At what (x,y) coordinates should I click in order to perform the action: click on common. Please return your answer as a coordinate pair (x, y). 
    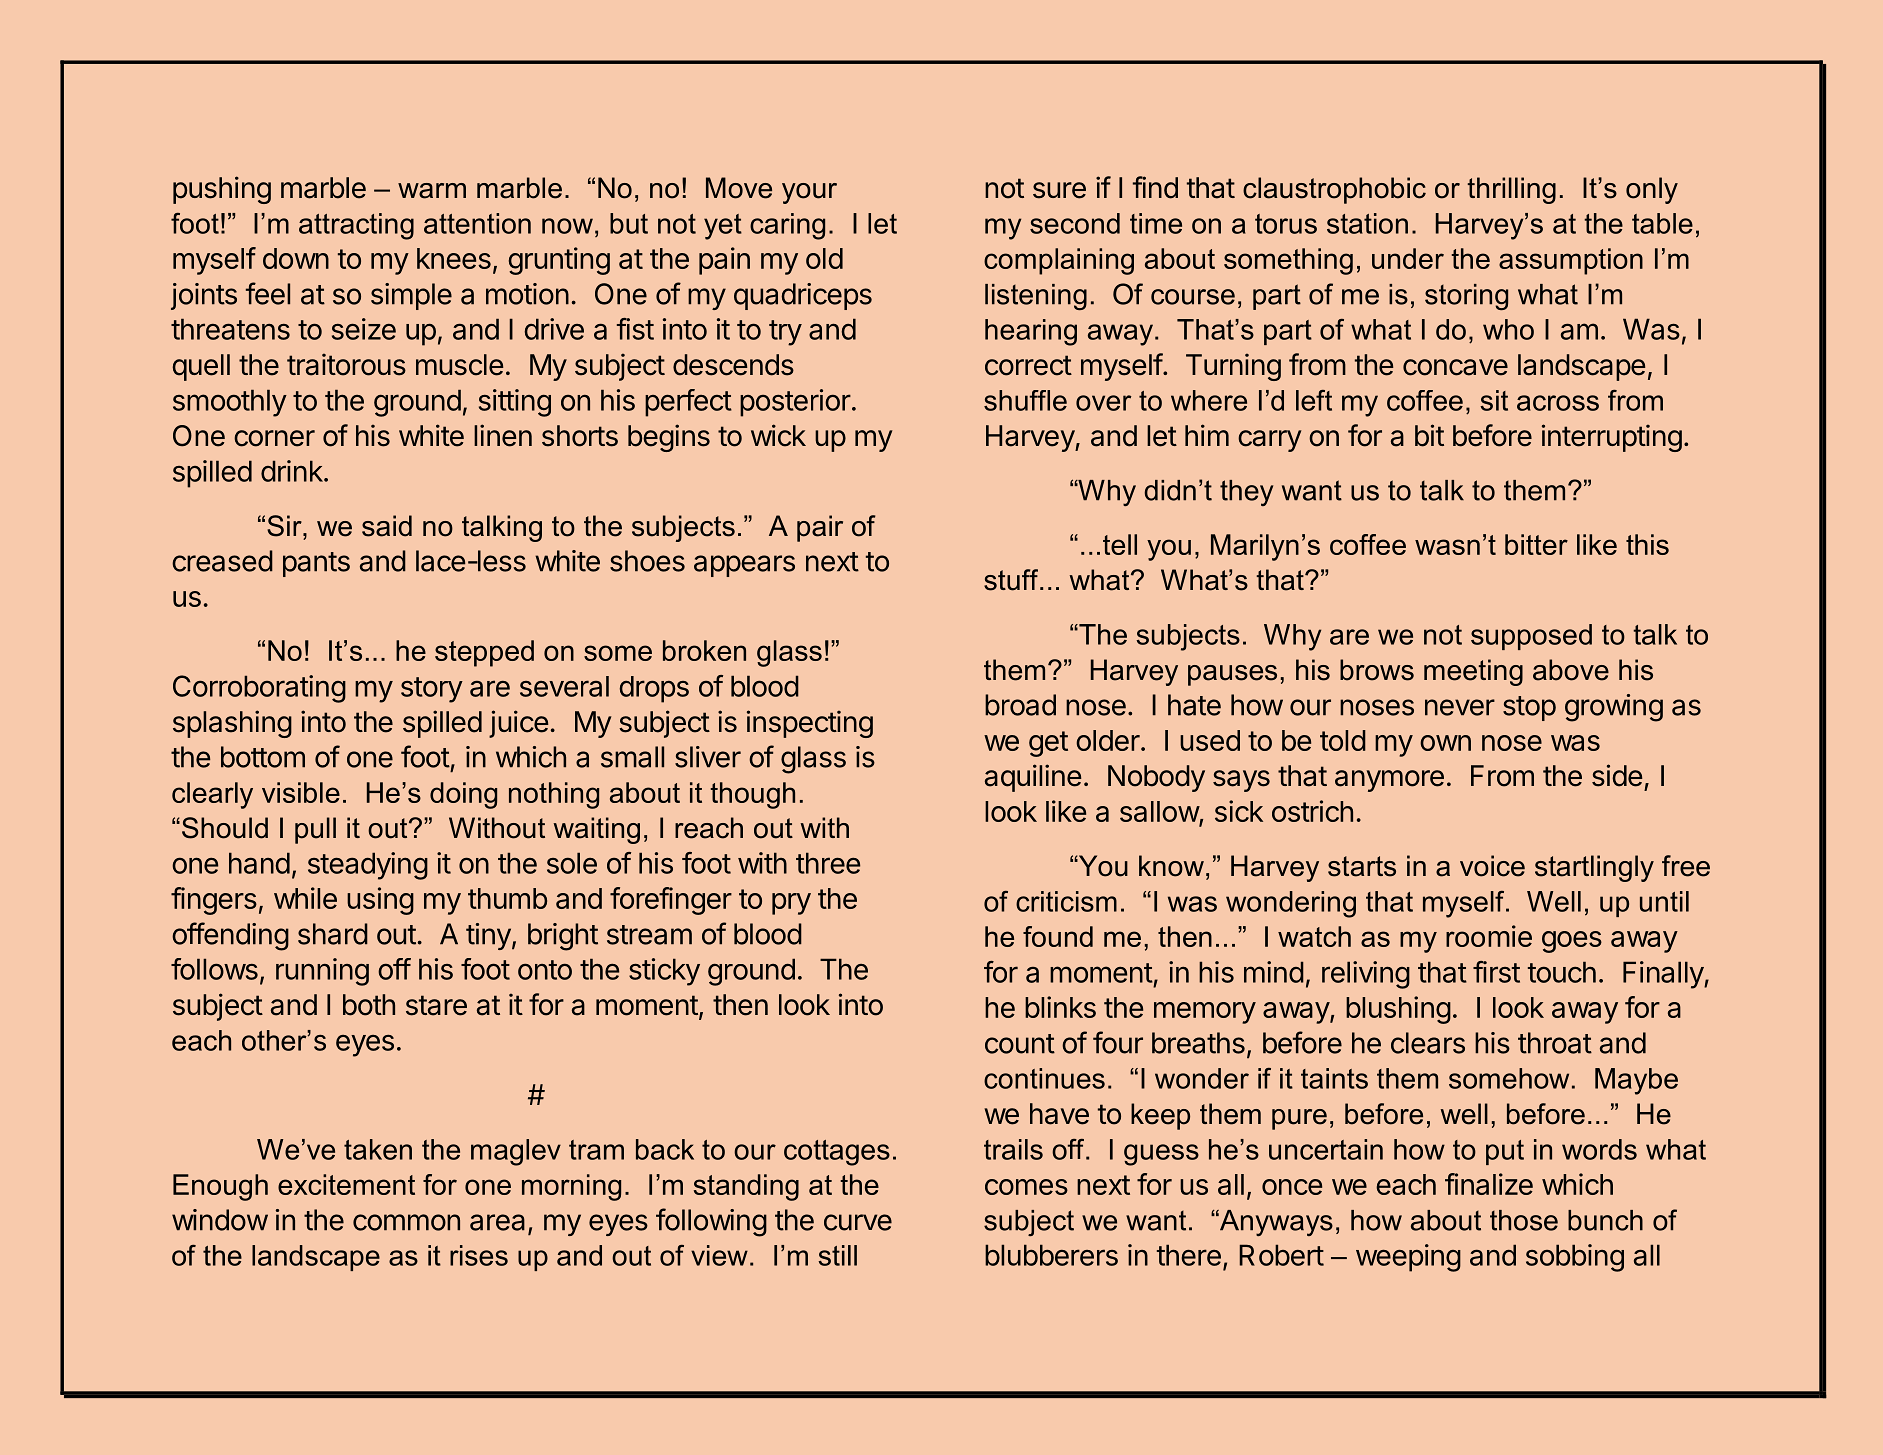
    Looking at the image, I should click on (406, 1222).
